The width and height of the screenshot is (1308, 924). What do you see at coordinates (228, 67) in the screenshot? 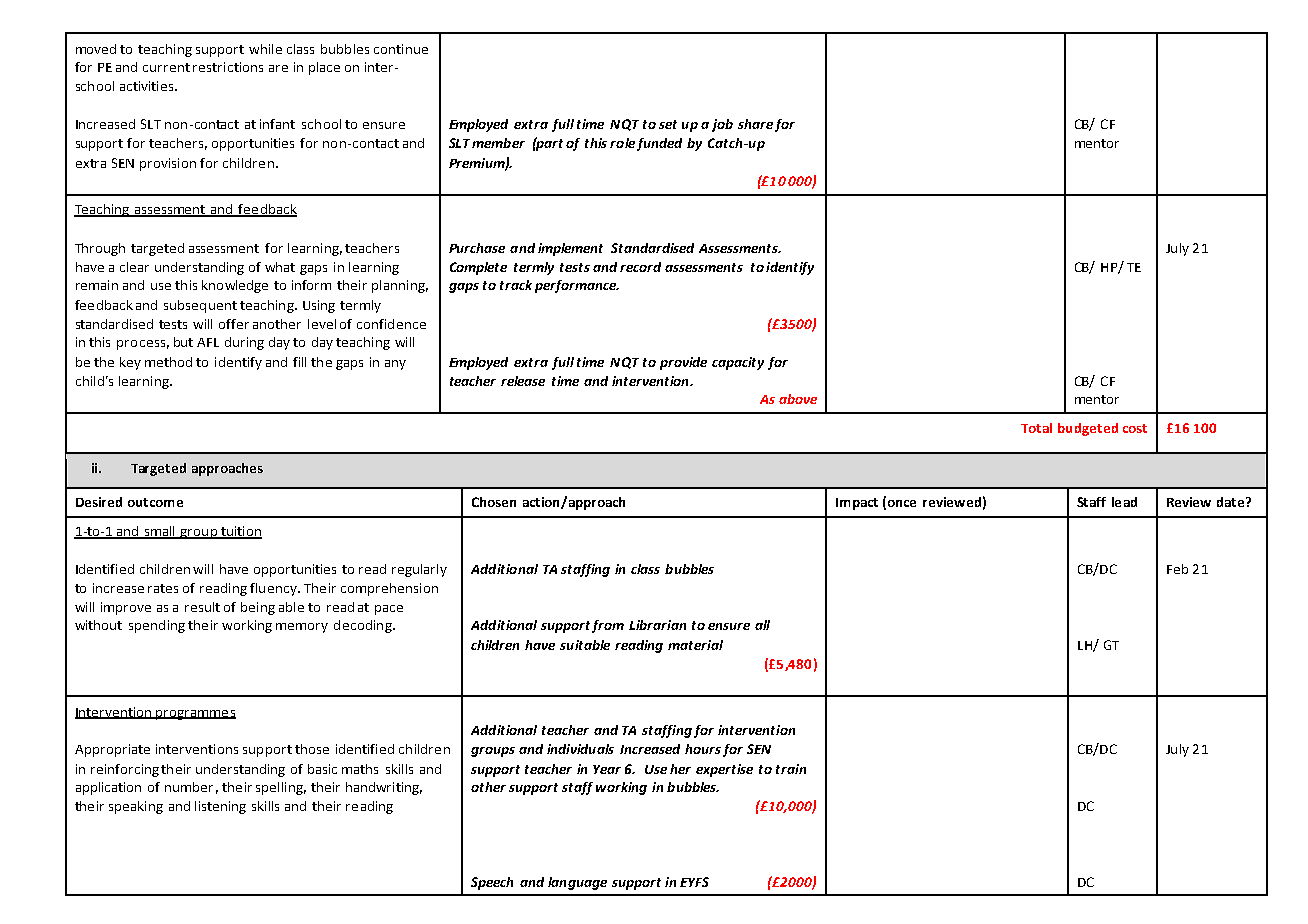
I see `restrictions` at bounding box center [228, 67].
